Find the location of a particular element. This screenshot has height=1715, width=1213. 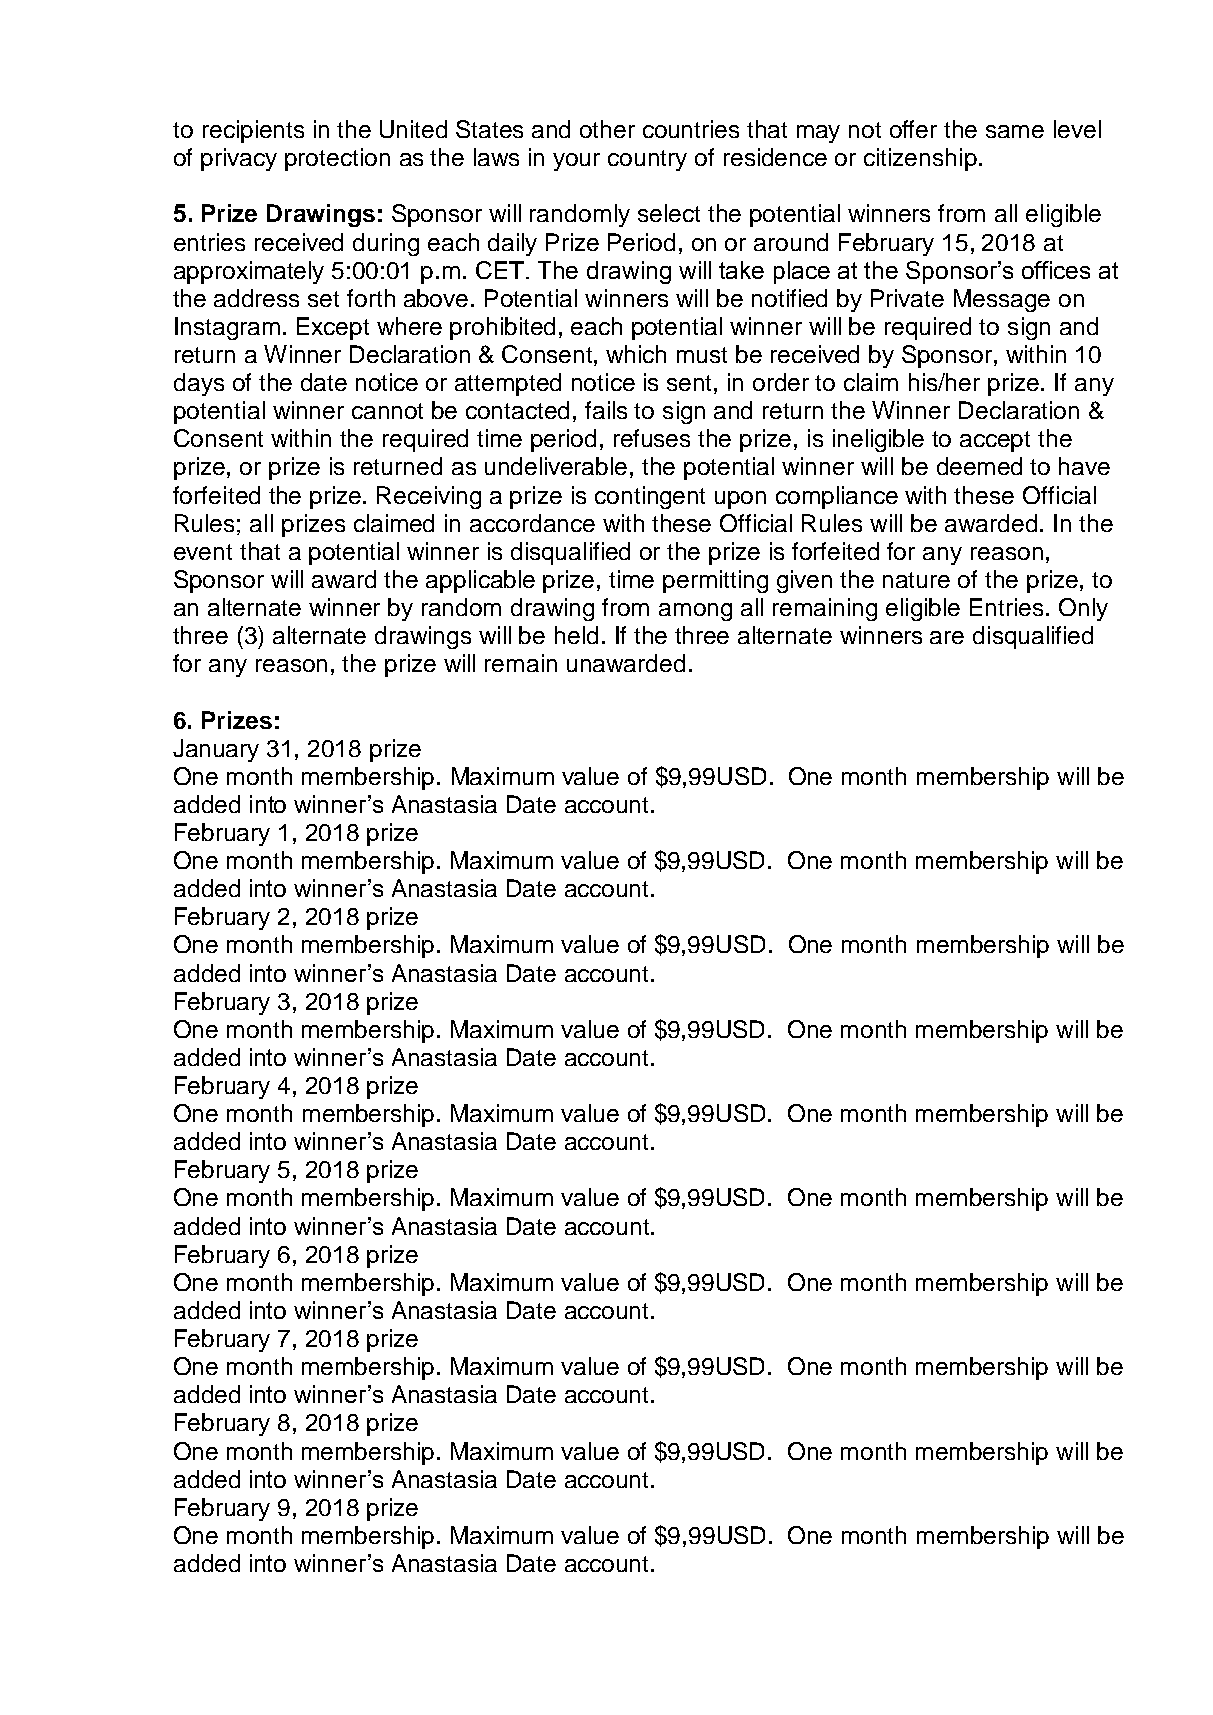

Message is located at coordinates (1002, 300).
